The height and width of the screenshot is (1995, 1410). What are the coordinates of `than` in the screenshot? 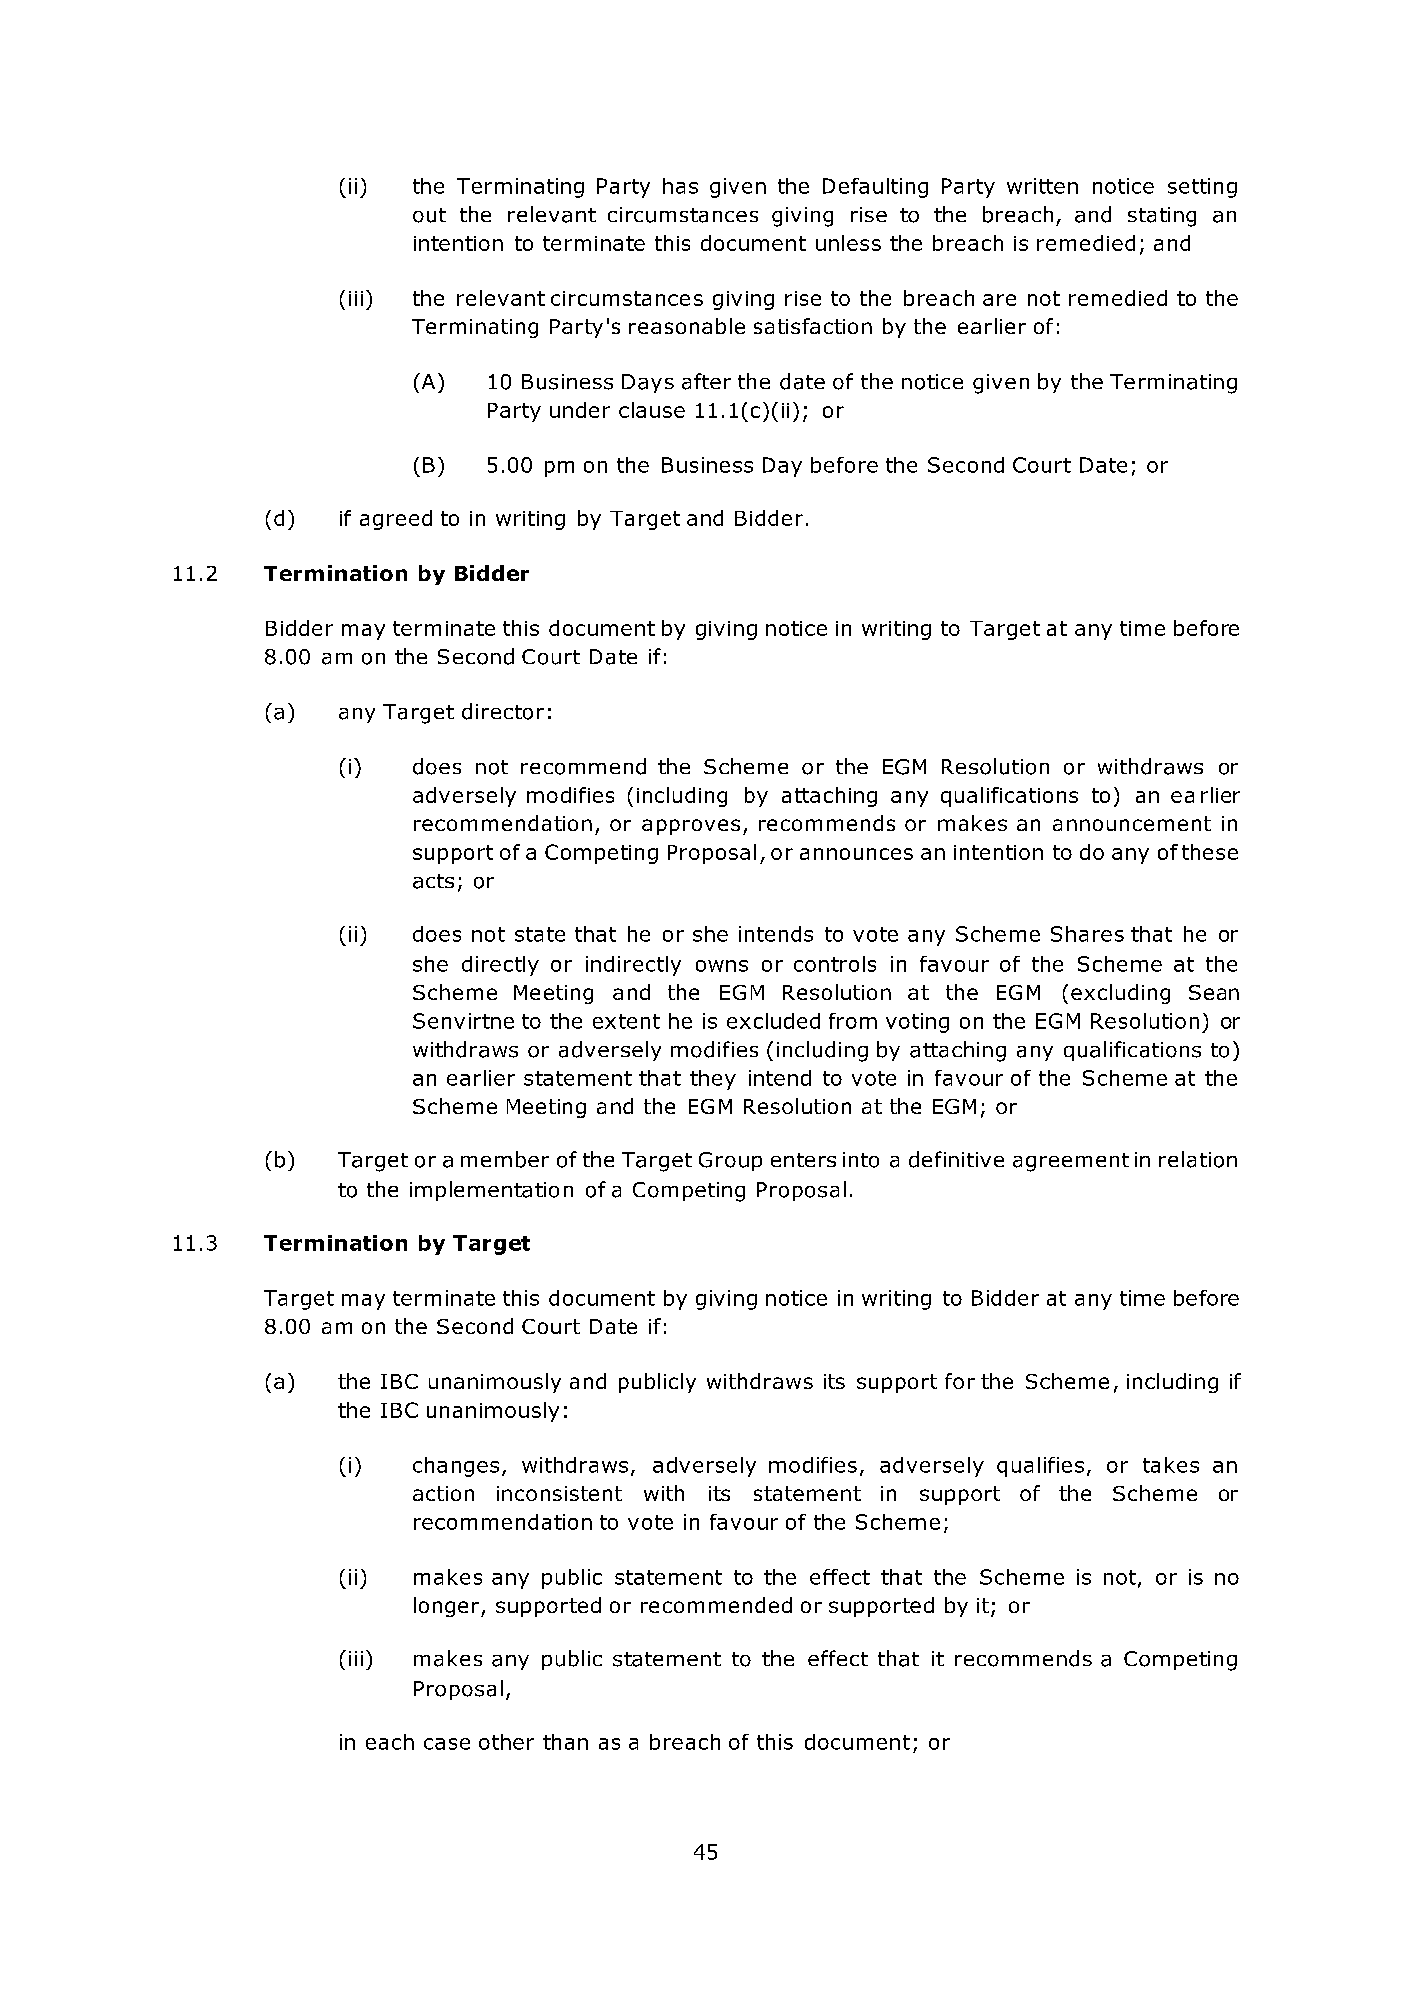 It's located at (565, 1742).
